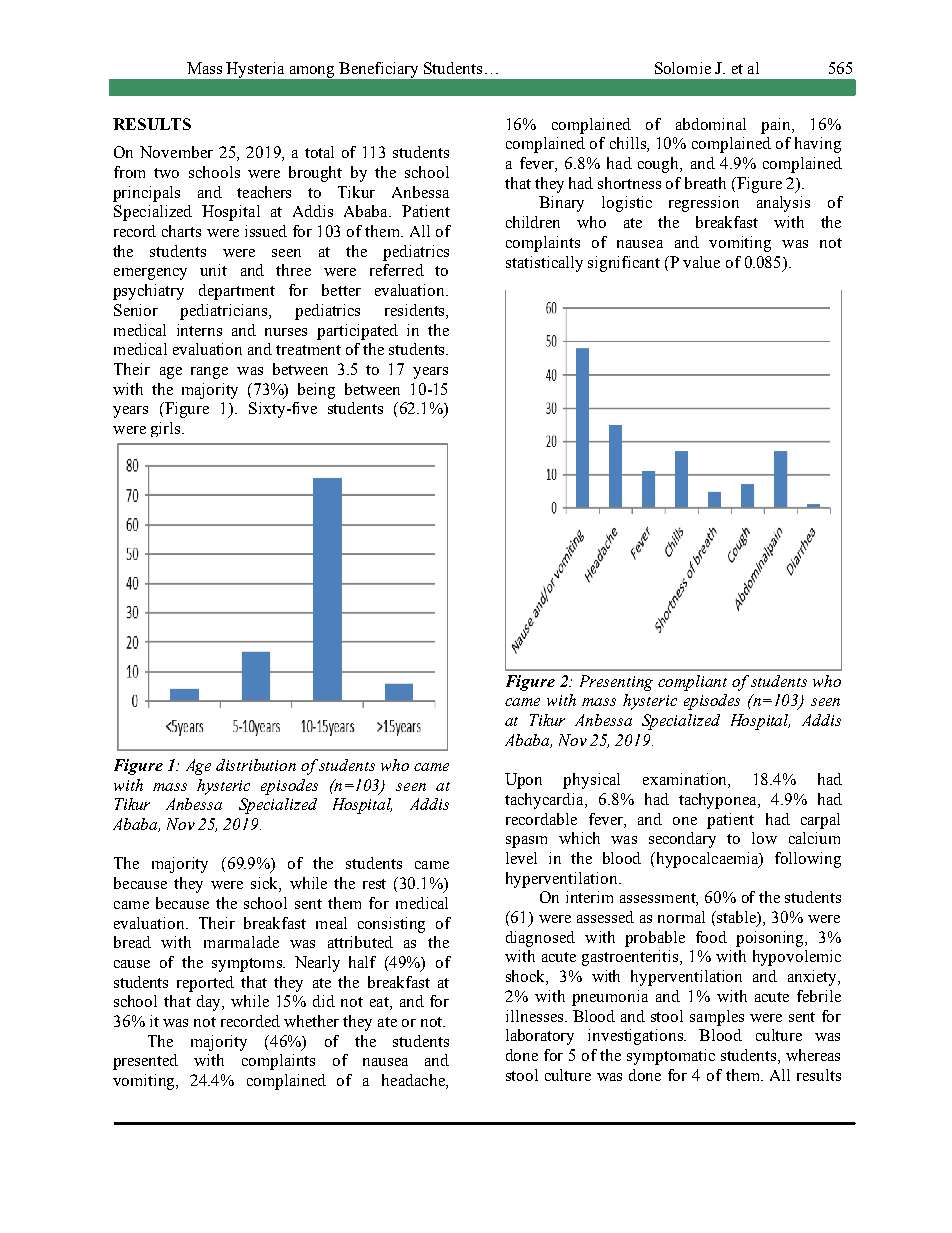  I want to click on range, so click(209, 373).
